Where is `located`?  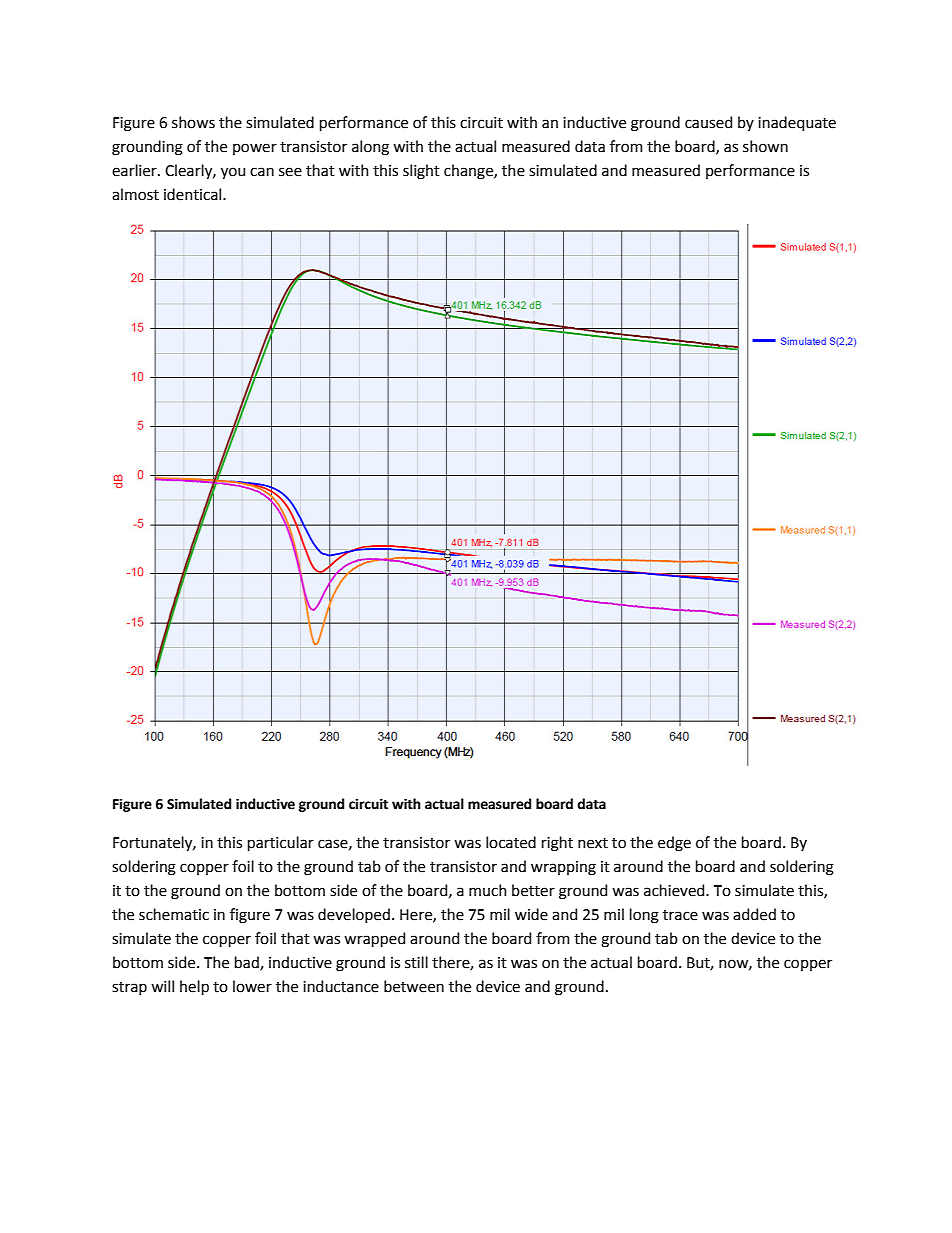
located is located at coordinates (511, 842).
